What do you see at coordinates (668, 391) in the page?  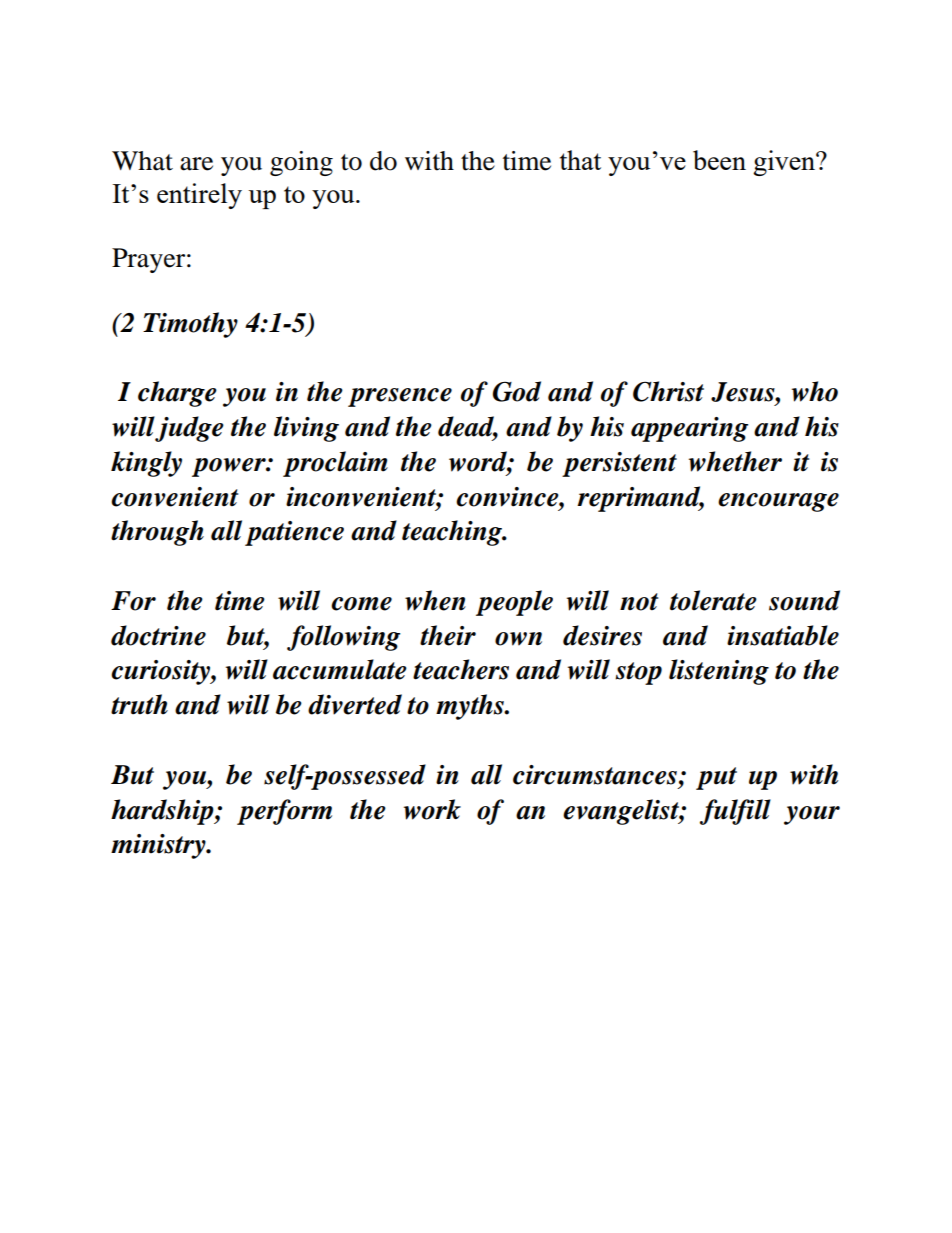 I see `Christ` at bounding box center [668, 391].
